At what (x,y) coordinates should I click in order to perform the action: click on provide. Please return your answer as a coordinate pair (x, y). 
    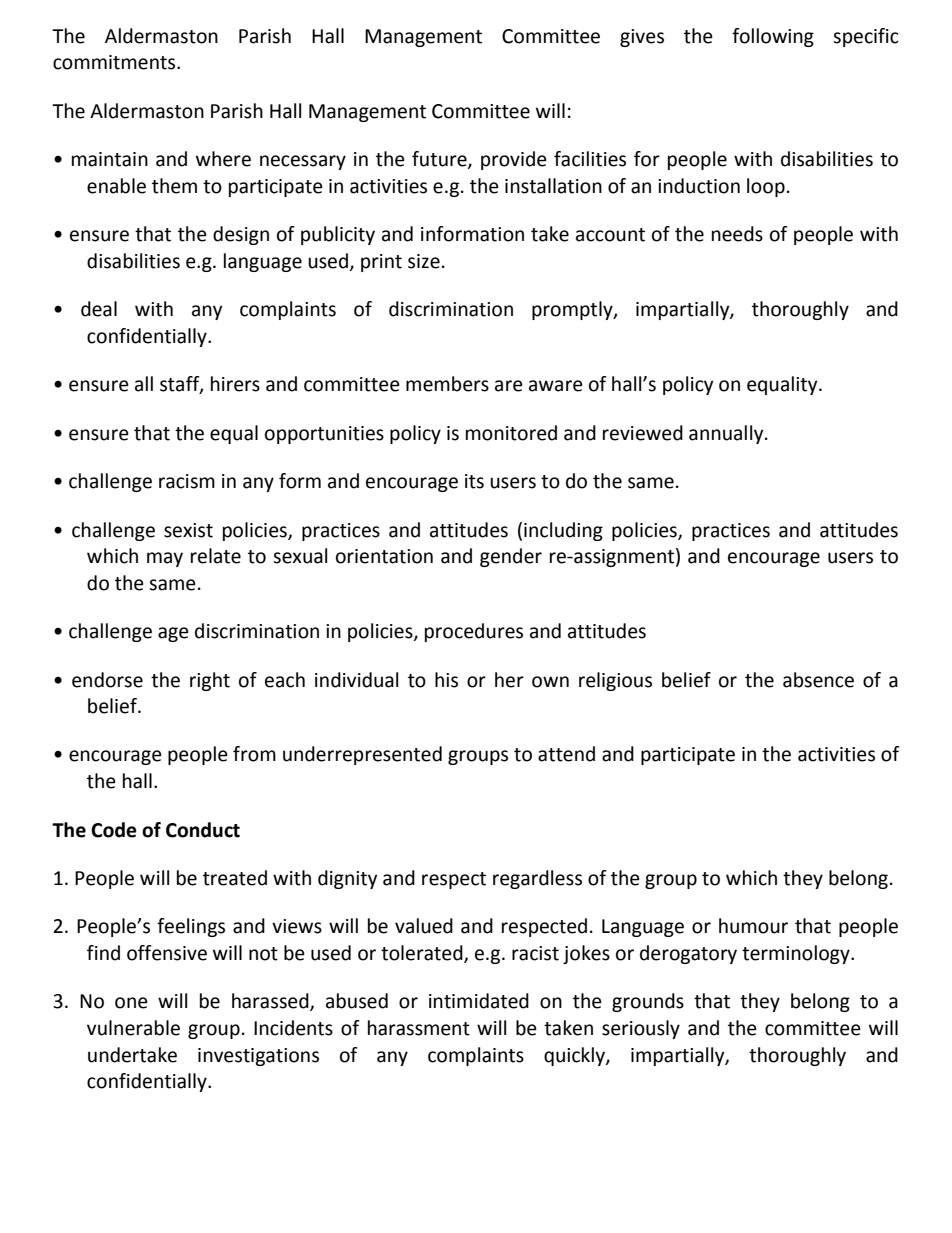
    Looking at the image, I should click on (514, 160).
